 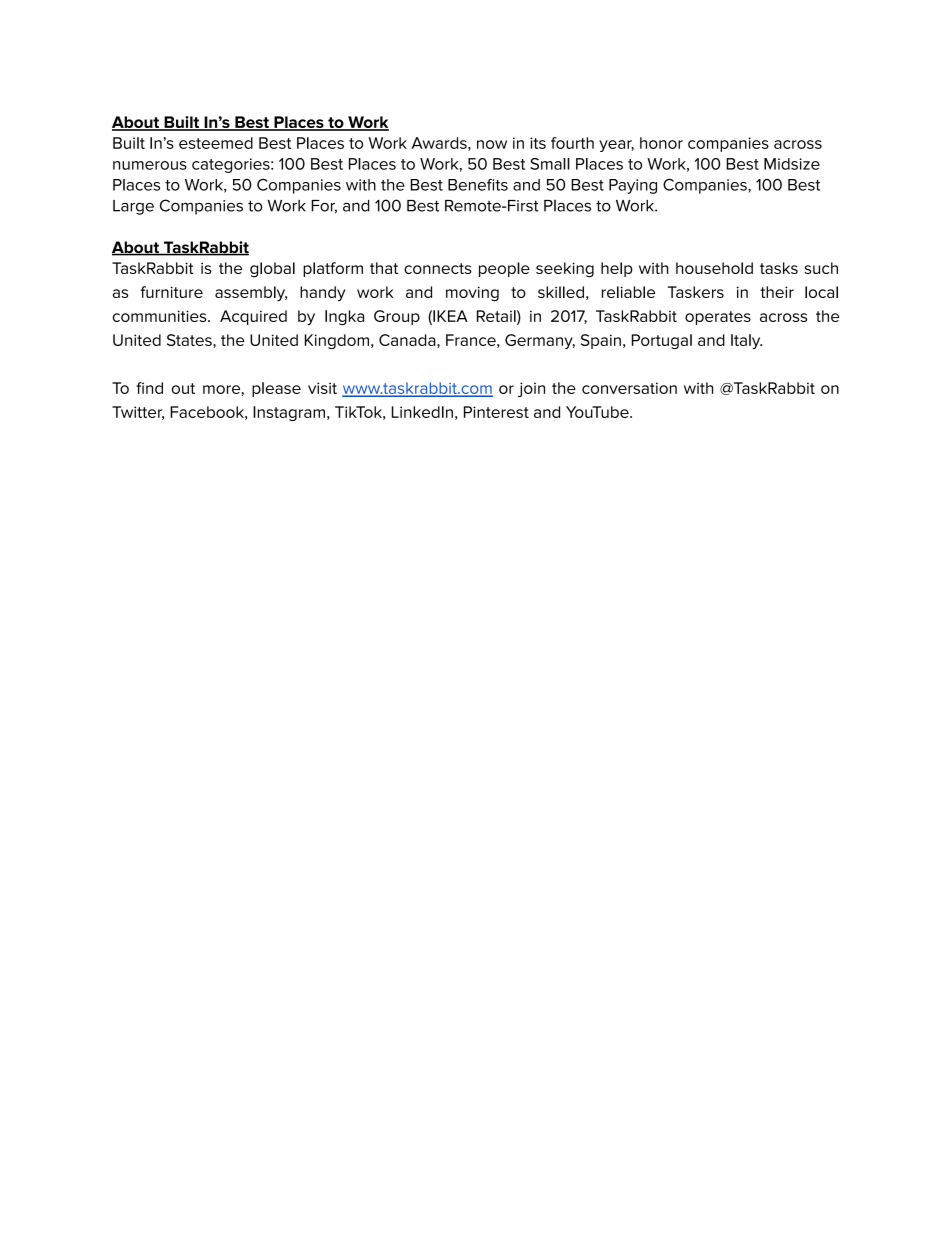 I want to click on esteemed, so click(x=216, y=143).
